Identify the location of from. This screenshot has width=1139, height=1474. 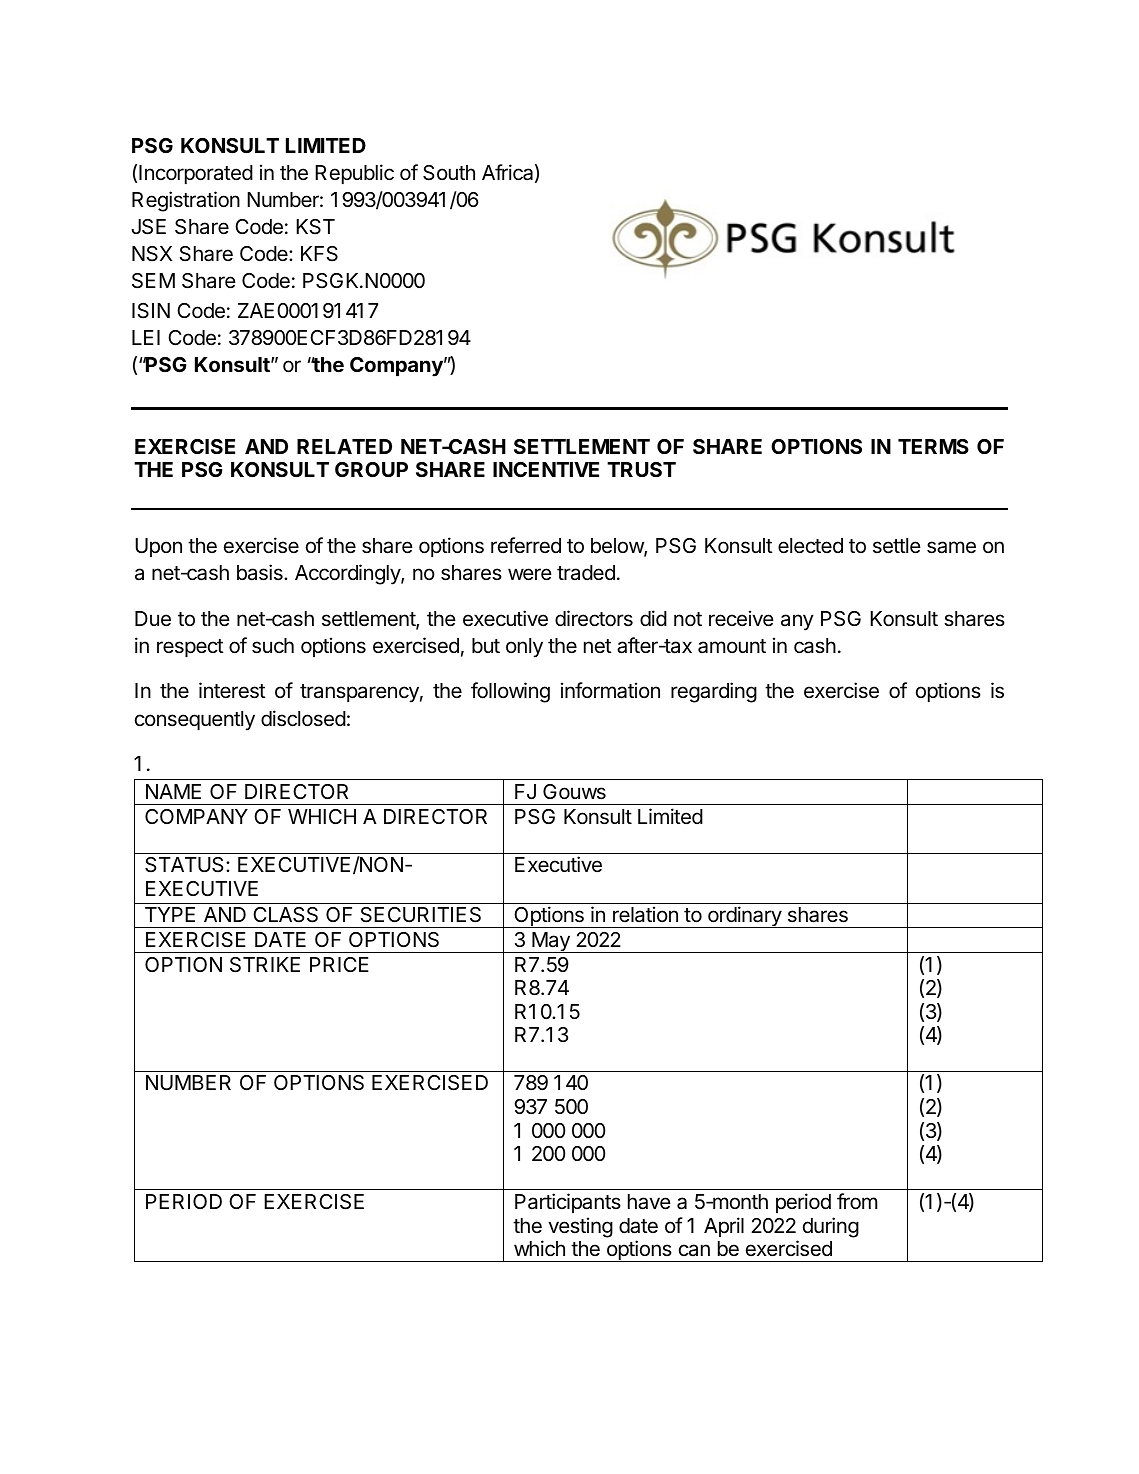
(857, 1201).
